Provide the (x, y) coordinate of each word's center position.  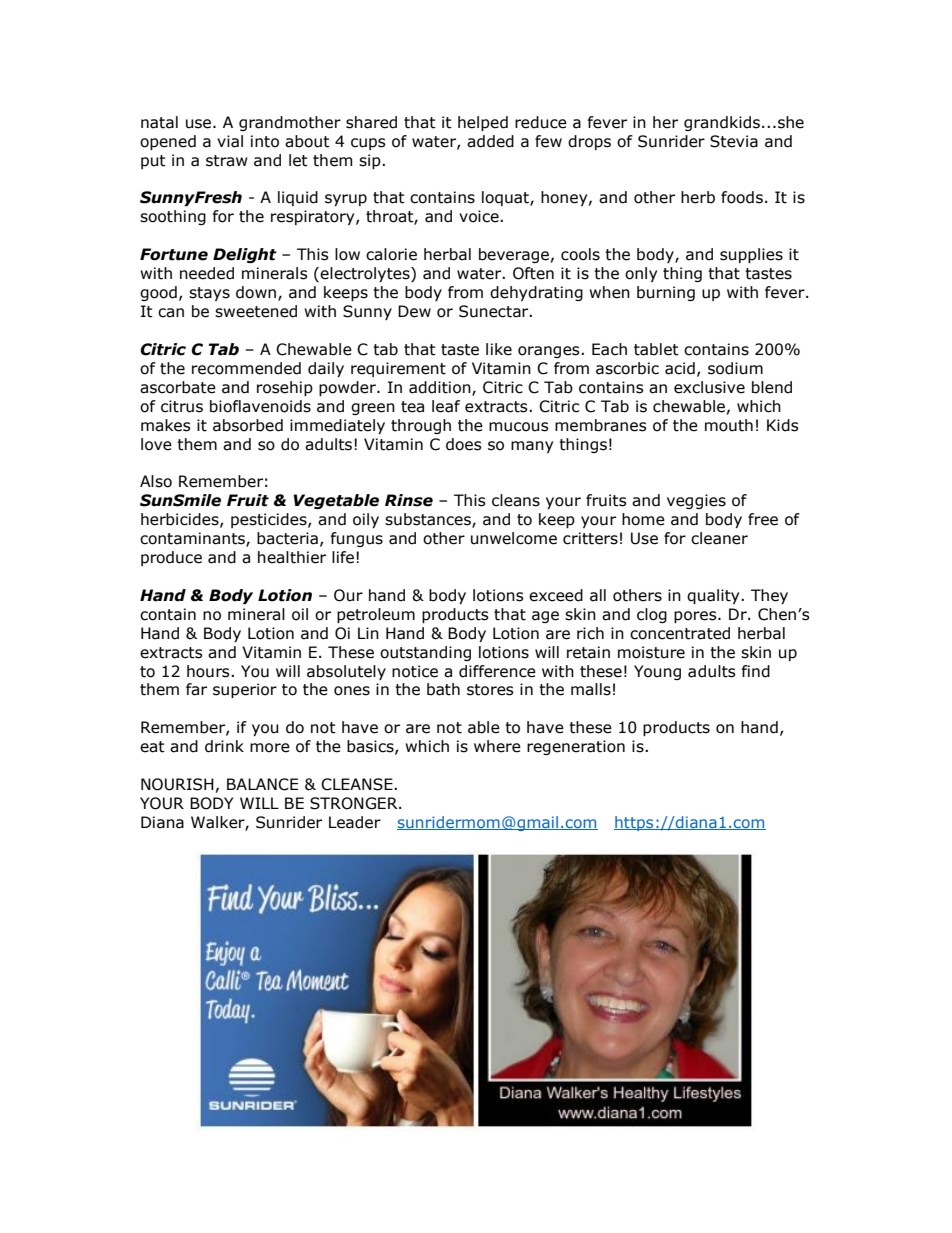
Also (156, 481)
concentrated (680, 633)
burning (666, 293)
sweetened (256, 311)
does (464, 444)
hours (209, 671)
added (490, 141)
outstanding (425, 653)
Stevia (734, 141)
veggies (696, 501)
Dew (414, 311)
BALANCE (262, 784)
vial (230, 141)
